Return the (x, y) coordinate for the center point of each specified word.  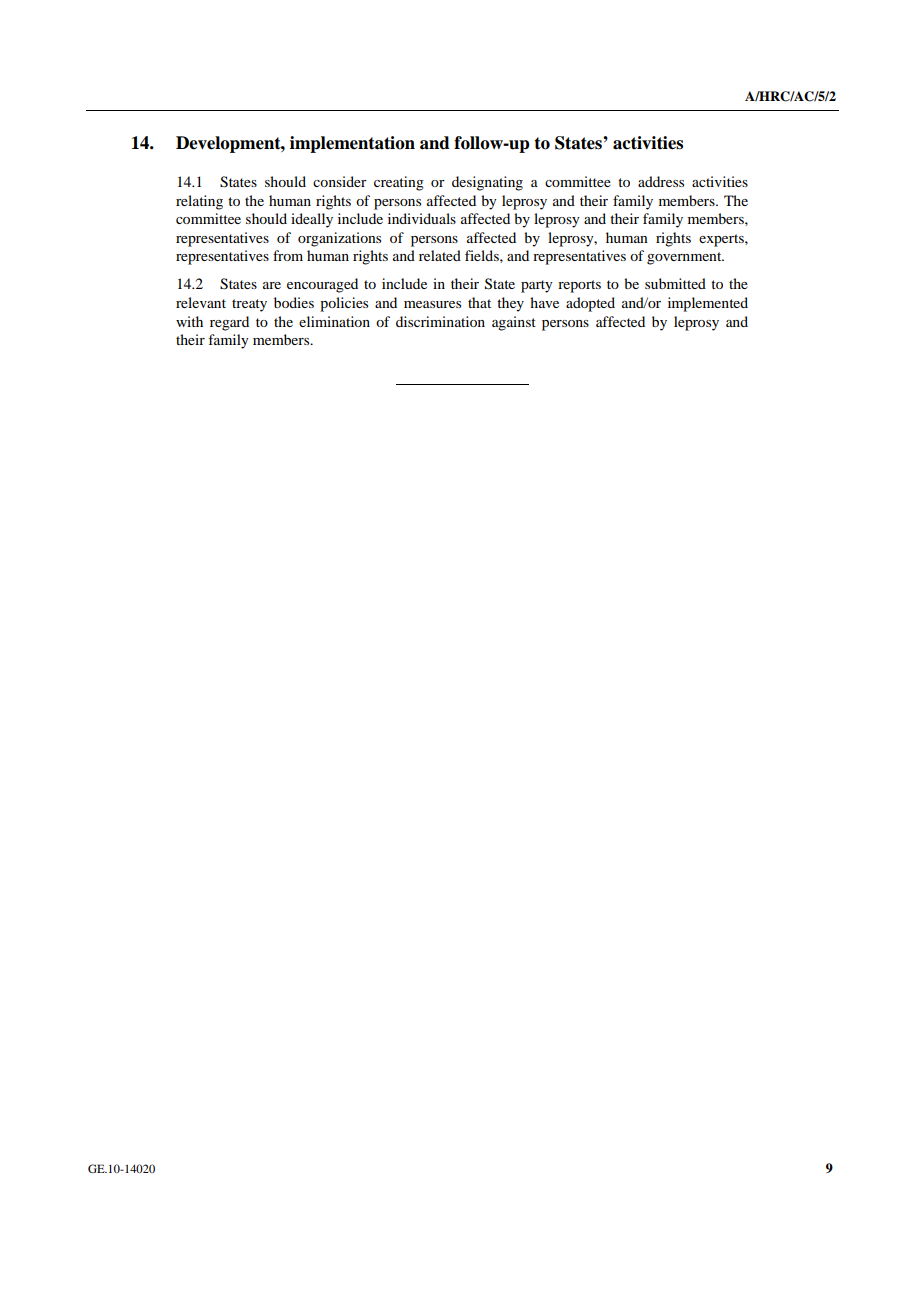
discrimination (440, 321)
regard (229, 323)
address (661, 181)
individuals (422, 218)
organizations (339, 239)
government (685, 258)
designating (487, 183)
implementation (352, 144)
